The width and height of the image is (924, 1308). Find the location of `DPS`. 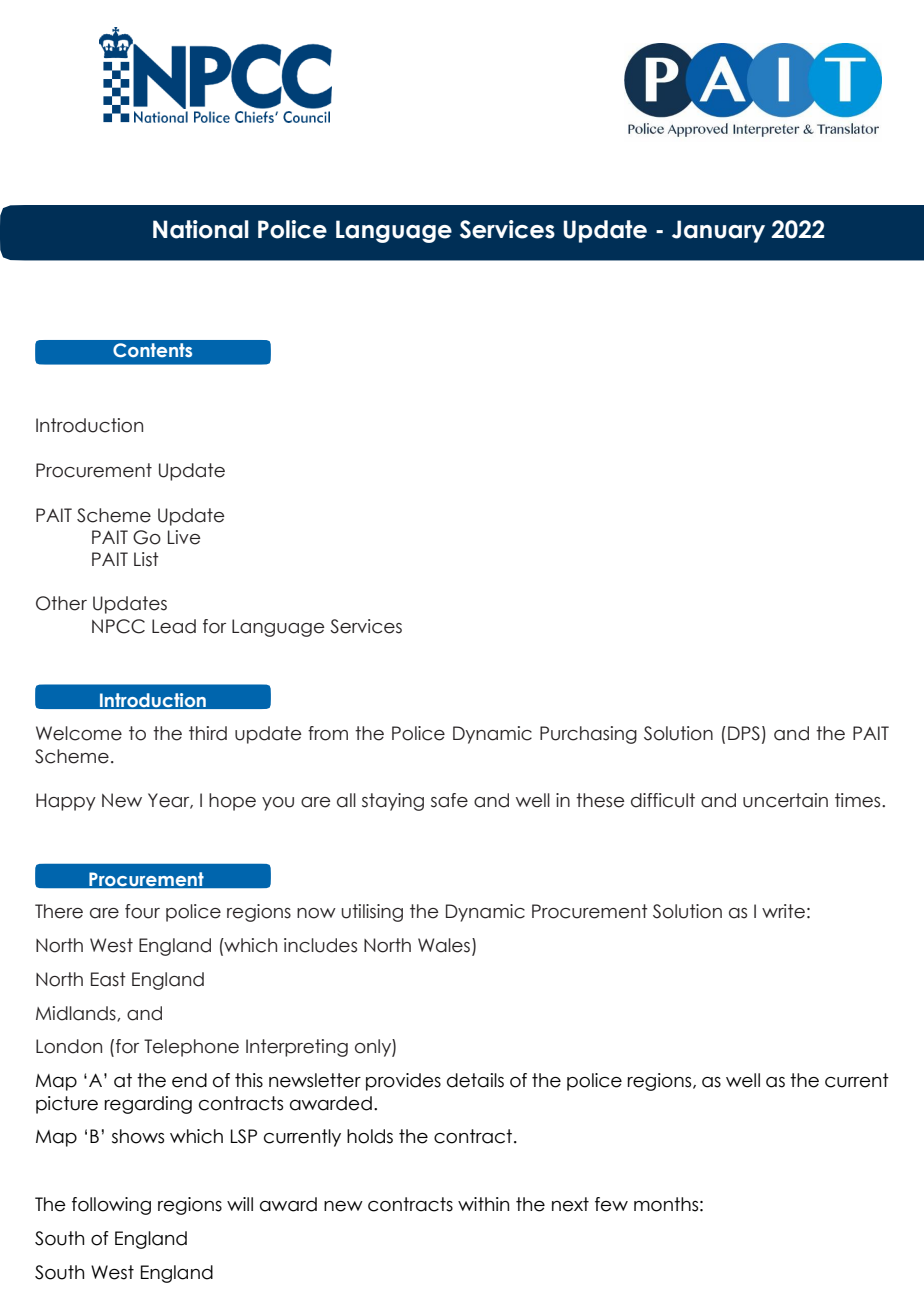

DPS is located at coordinates (744, 733).
